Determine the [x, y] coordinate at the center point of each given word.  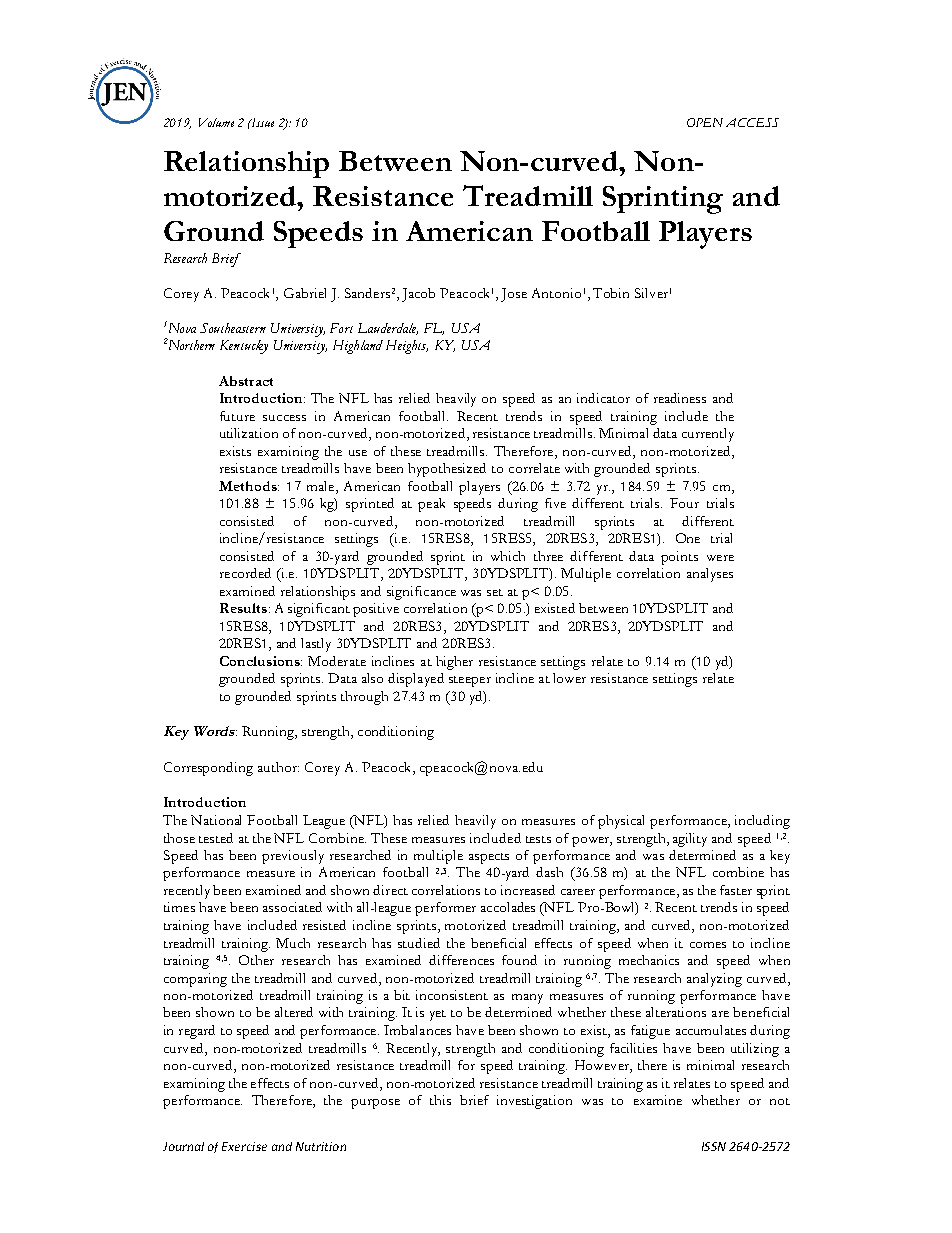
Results [243, 608]
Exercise [244, 1146]
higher [454, 663]
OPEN [705, 122]
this [440, 1100]
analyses [710, 575]
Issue [261, 122]
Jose [514, 295]
